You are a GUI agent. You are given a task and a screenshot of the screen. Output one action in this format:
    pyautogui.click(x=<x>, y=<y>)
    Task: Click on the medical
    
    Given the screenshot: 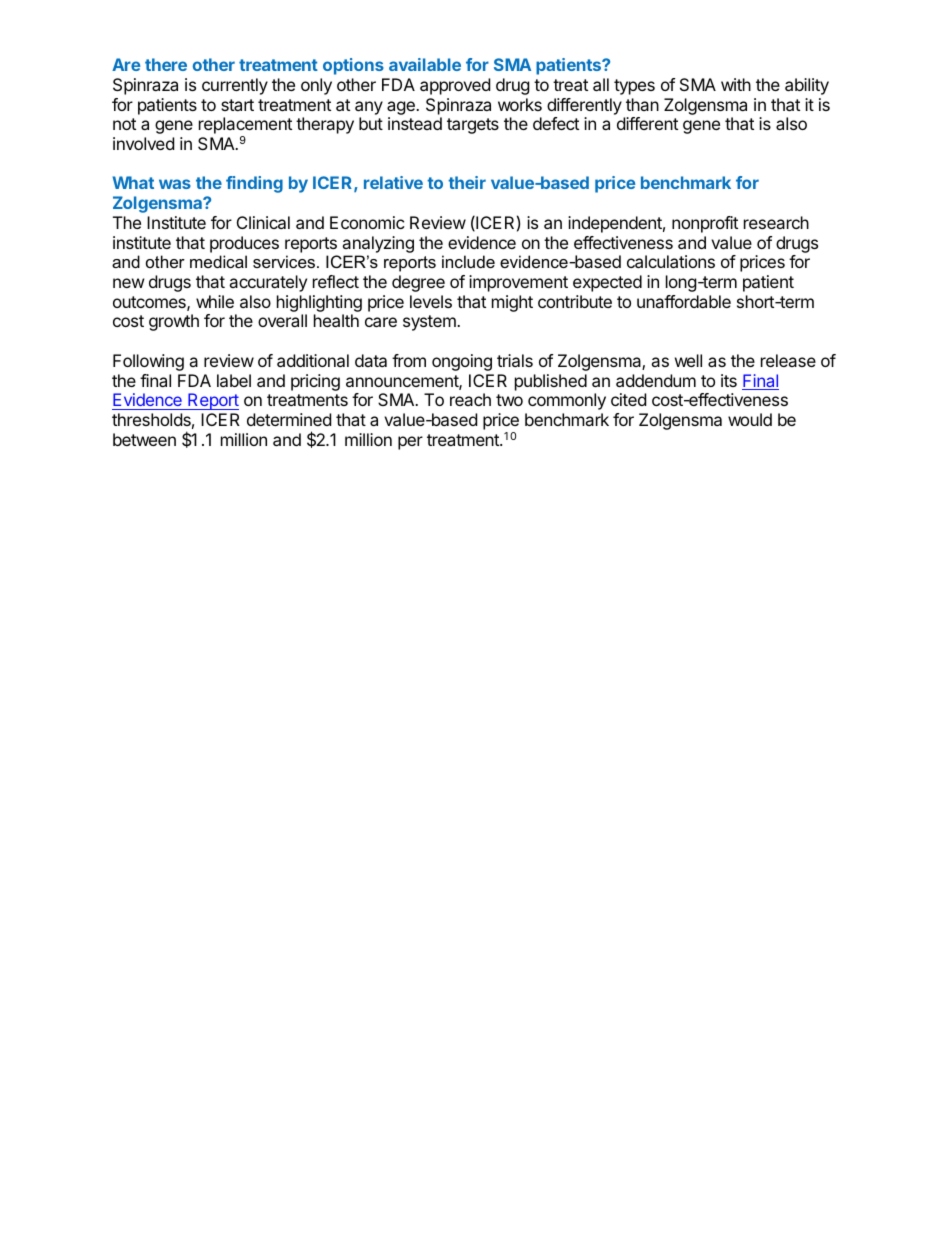 What is the action you would take?
    pyautogui.click(x=218, y=261)
